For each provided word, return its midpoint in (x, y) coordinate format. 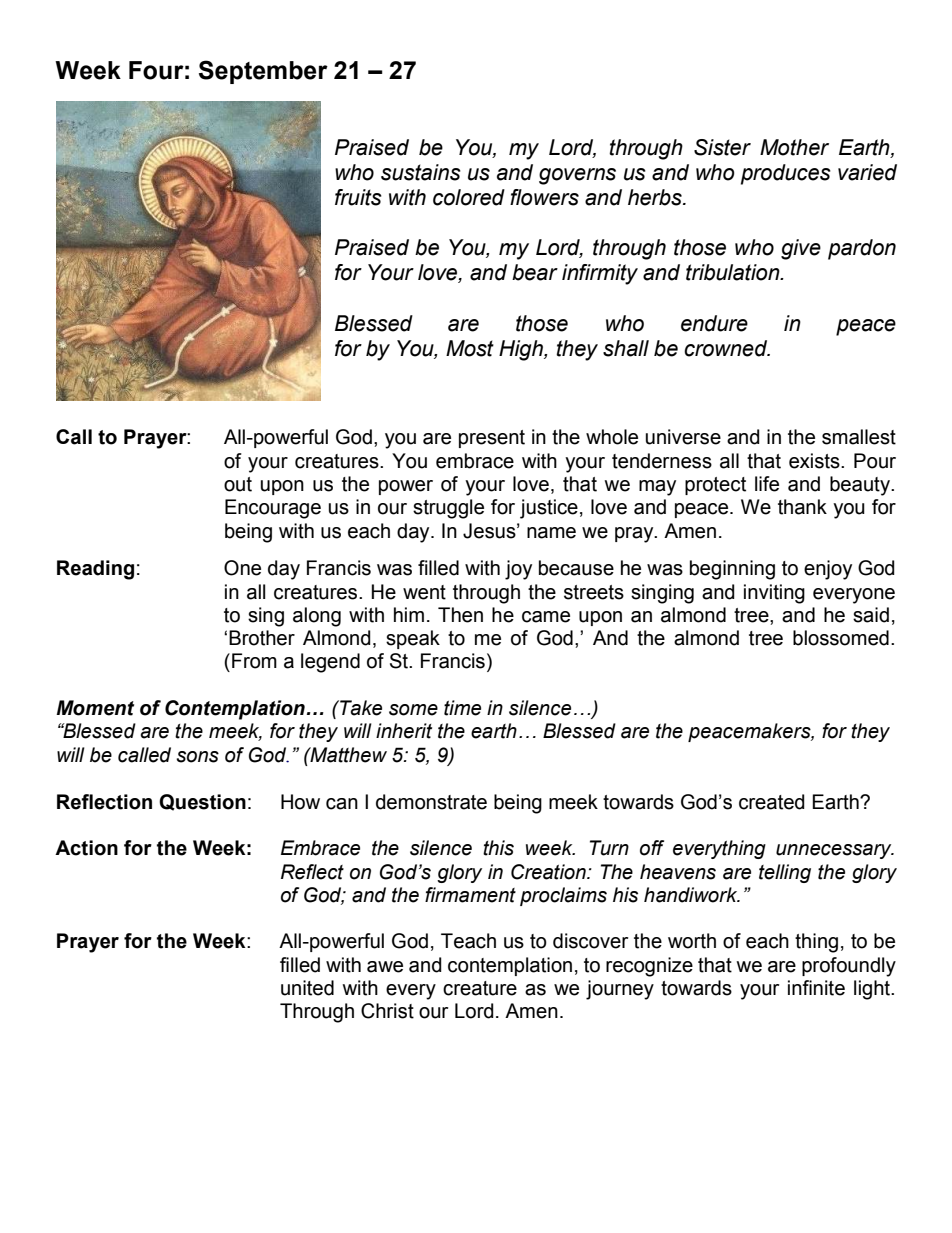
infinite (816, 988)
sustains (421, 172)
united (307, 988)
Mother (794, 147)
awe (385, 967)
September (263, 72)
